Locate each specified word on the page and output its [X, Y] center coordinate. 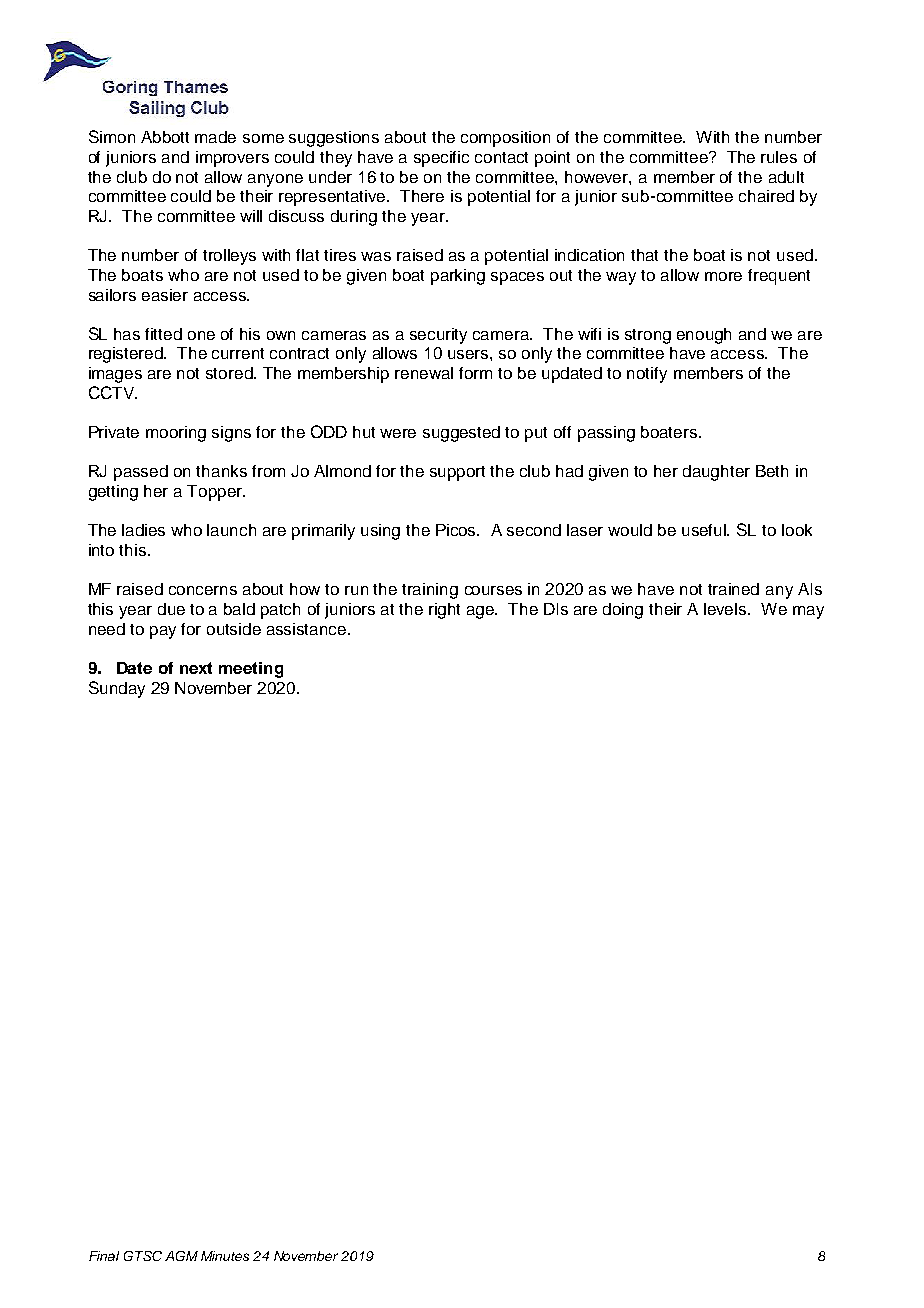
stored [230, 373]
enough [704, 336]
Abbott [165, 137]
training [430, 591]
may [808, 612]
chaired [766, 196]
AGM [181, 1256]
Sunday [117, 689]
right [444, 611]
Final [104, 1256]
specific [441, 159]
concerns [203, 590]
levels [726, 609]
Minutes [225, 1256]
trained [733, 589]
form [475, 373]
